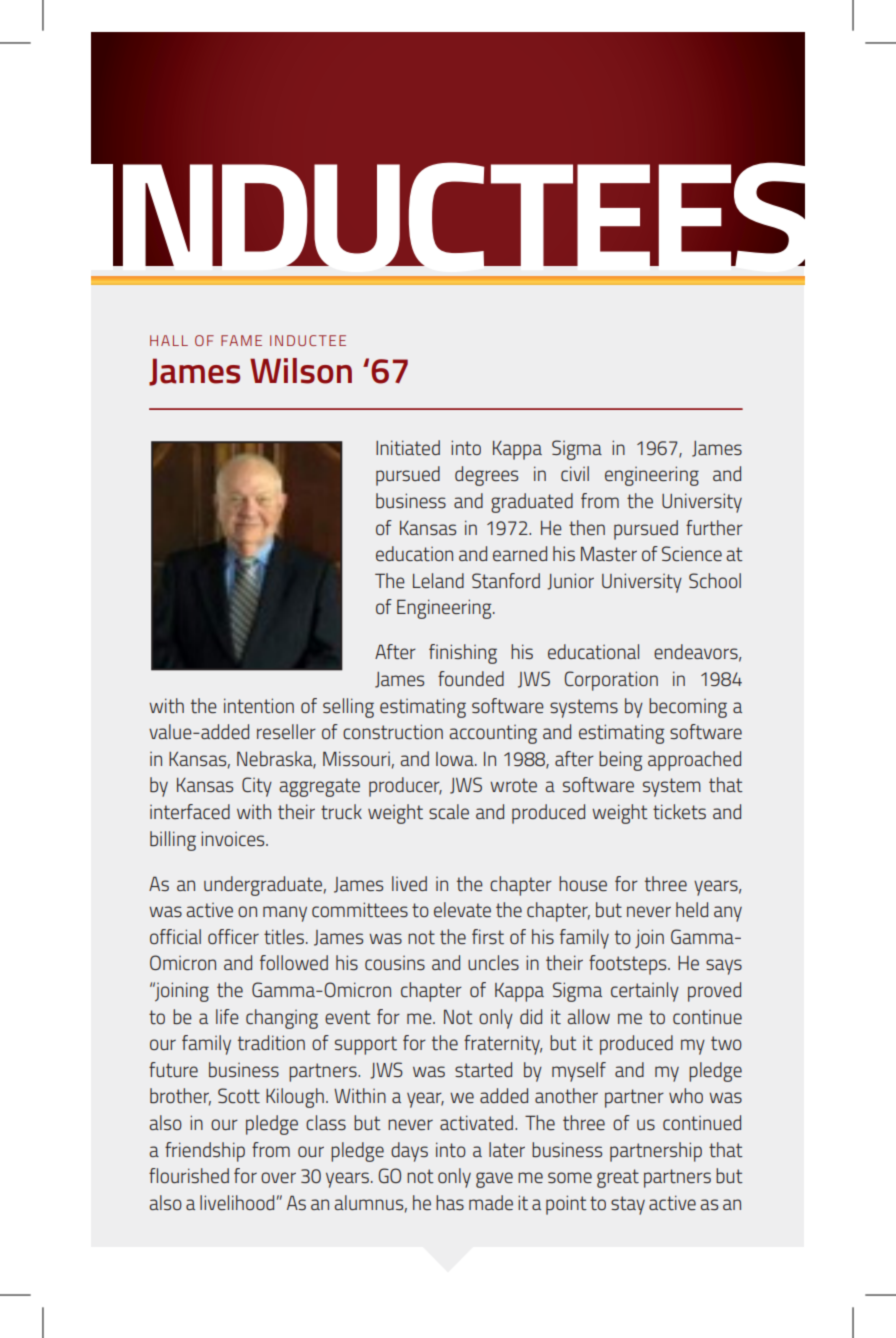 The height and width of the image is (1338, 896). Describe the element at coordinates (237, 1202) in the image. I see `livelihood` at that location.
